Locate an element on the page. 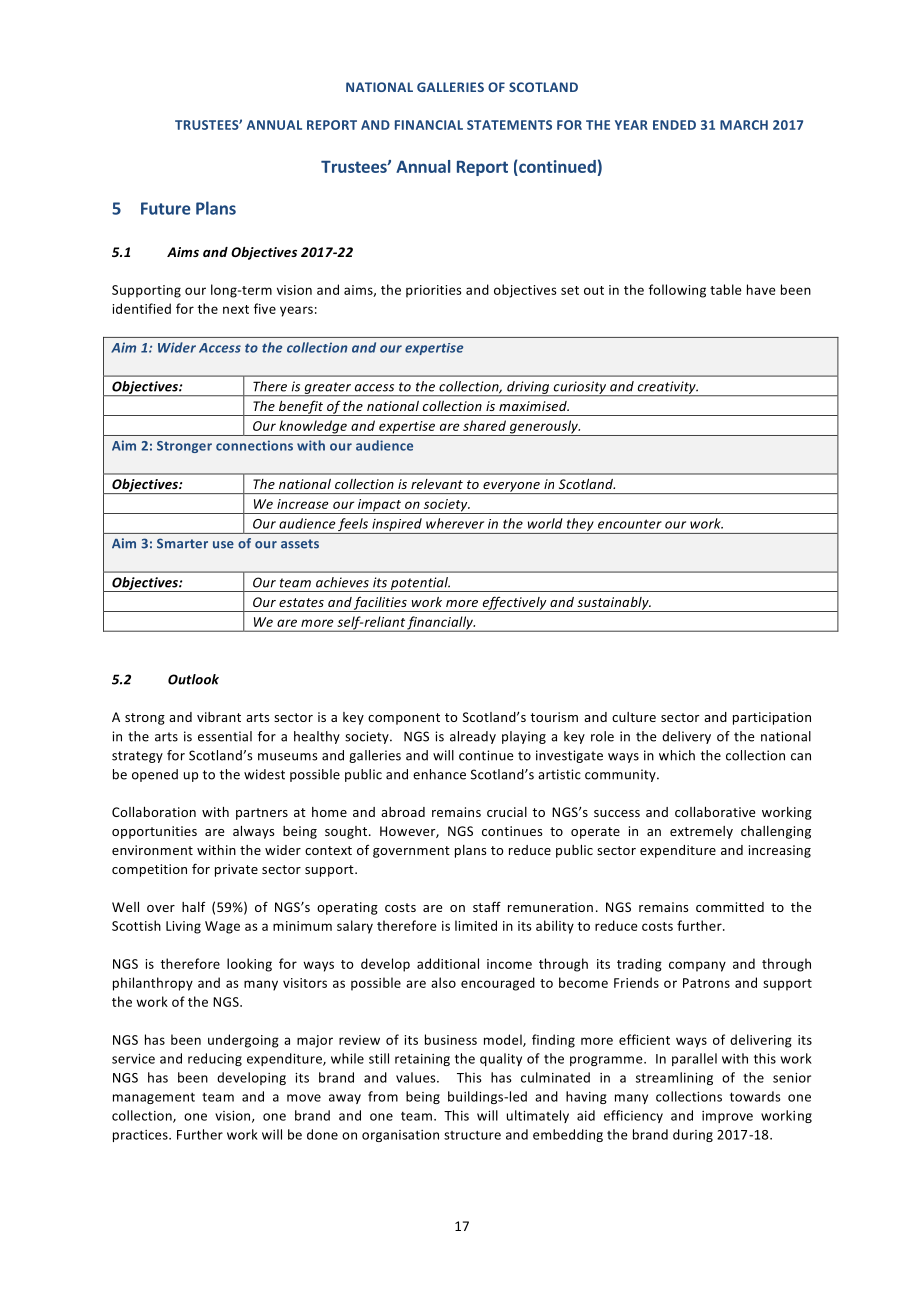 This image has width=924, height=1308. MARCH is located at coordinates (744, 125).
